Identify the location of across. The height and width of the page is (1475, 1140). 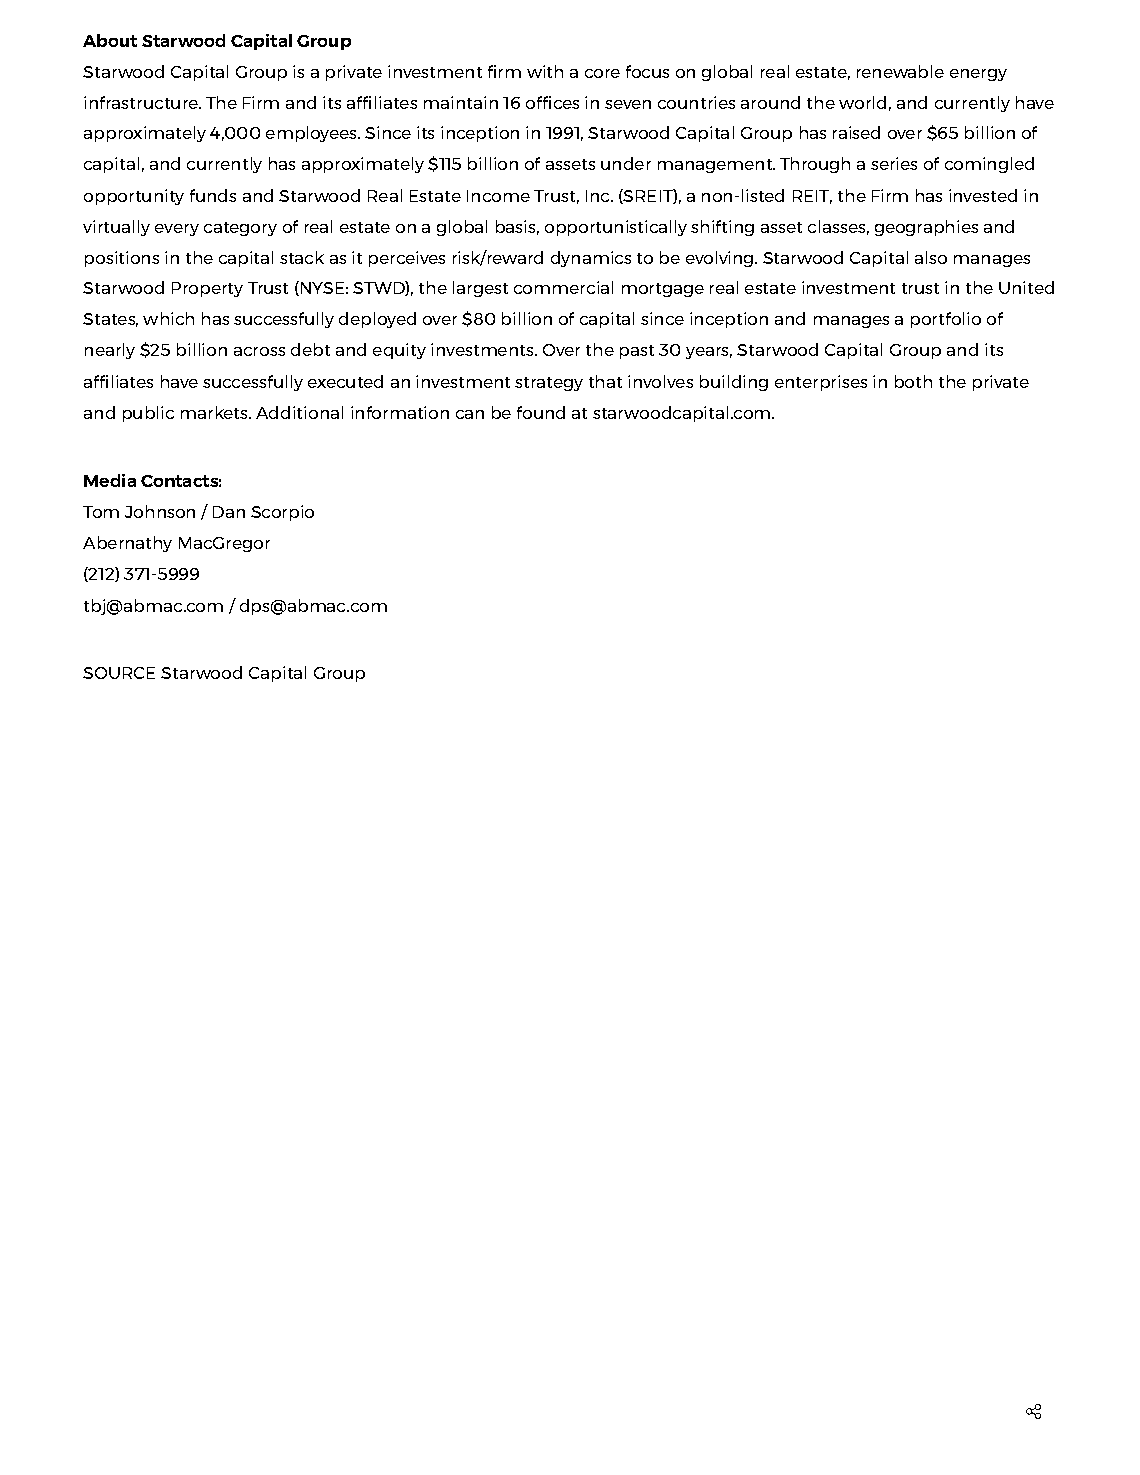
(259, 351).
